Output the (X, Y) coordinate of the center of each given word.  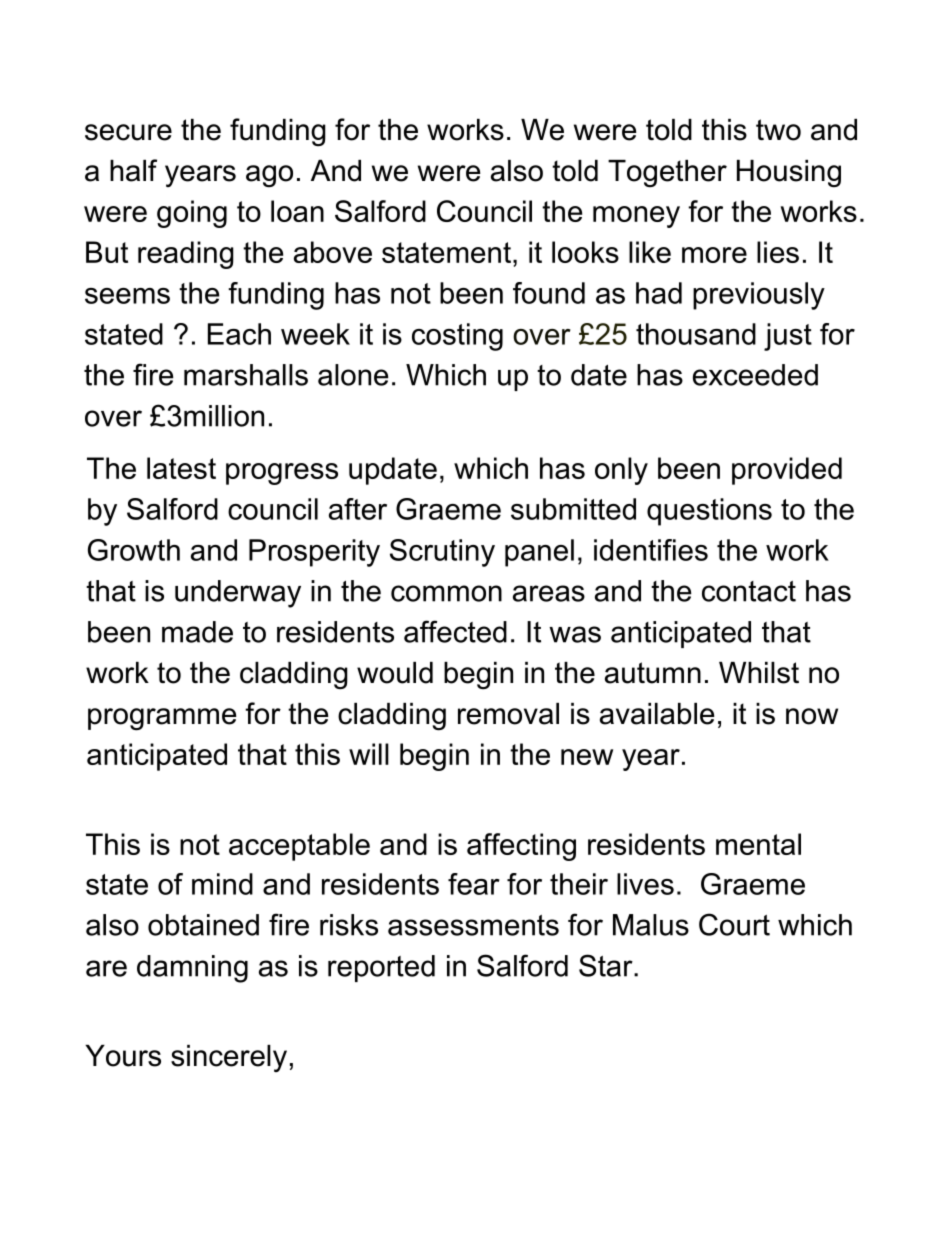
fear (474, 884)
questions (709, 512)
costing (457, 337)
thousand (696, 334)
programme (162, 719)
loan (297, 211)
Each (239, 334)
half (133, 170)
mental (758, 844)
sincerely (229, 1058)
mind (222, 884)
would (395, 673)
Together (667, 173)
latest (181, 468)
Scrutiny (442, 553)
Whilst (759, 673)
